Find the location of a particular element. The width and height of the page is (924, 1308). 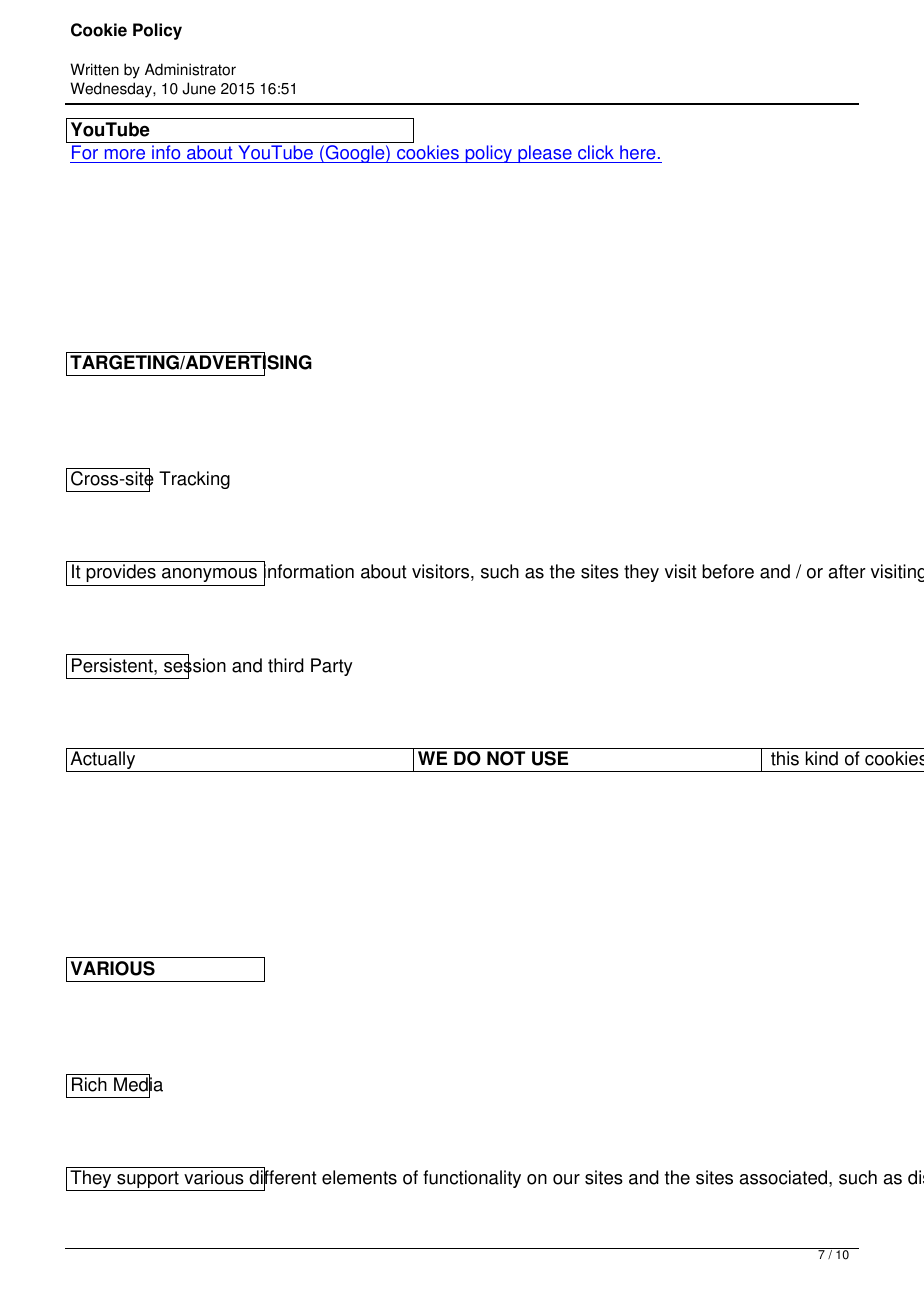

elements is located at coordinates (359, 1177).
